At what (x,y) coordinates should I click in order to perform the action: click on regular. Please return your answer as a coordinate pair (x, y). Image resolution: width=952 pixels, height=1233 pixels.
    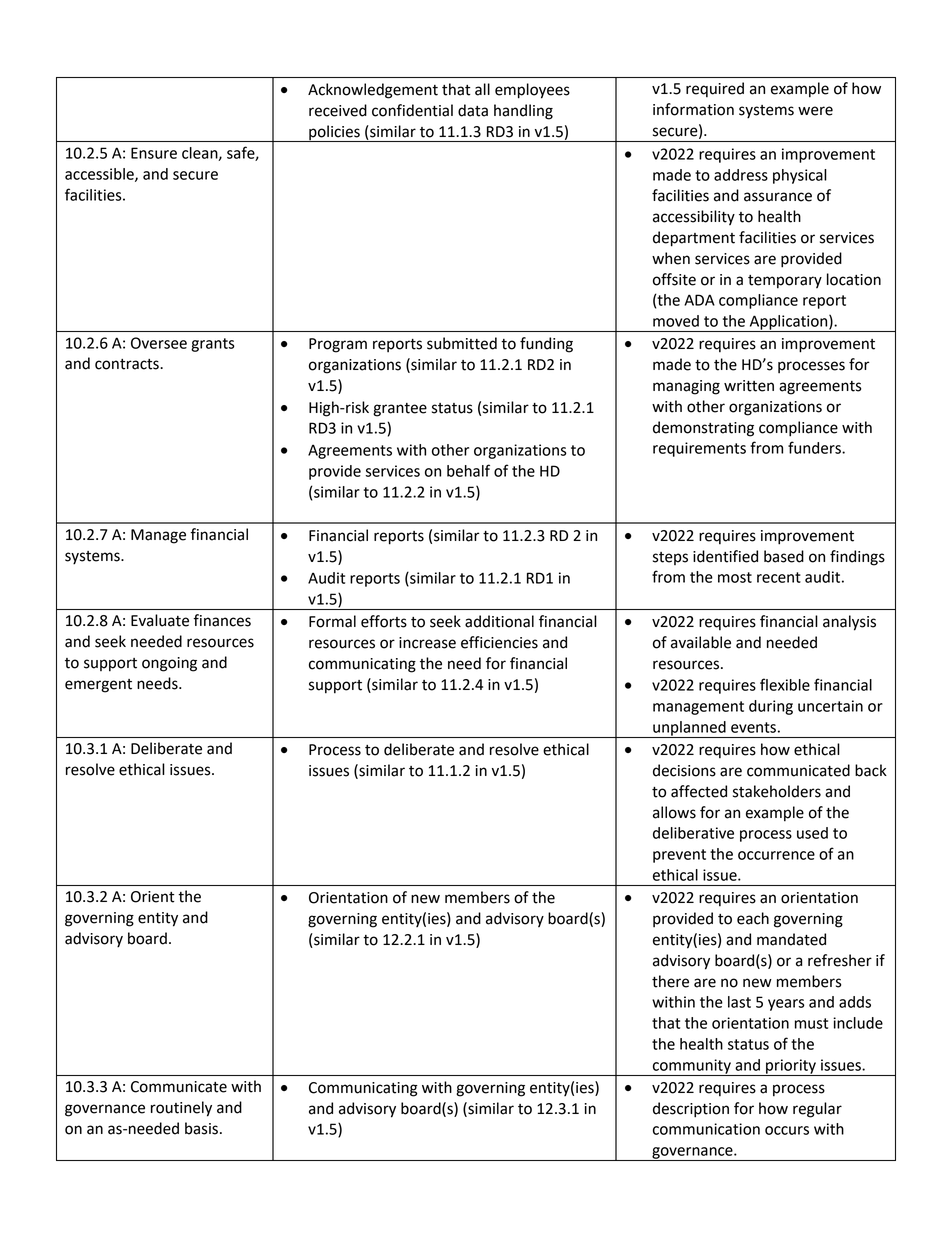
    Looking at the image, I should click on (817, 1110).
